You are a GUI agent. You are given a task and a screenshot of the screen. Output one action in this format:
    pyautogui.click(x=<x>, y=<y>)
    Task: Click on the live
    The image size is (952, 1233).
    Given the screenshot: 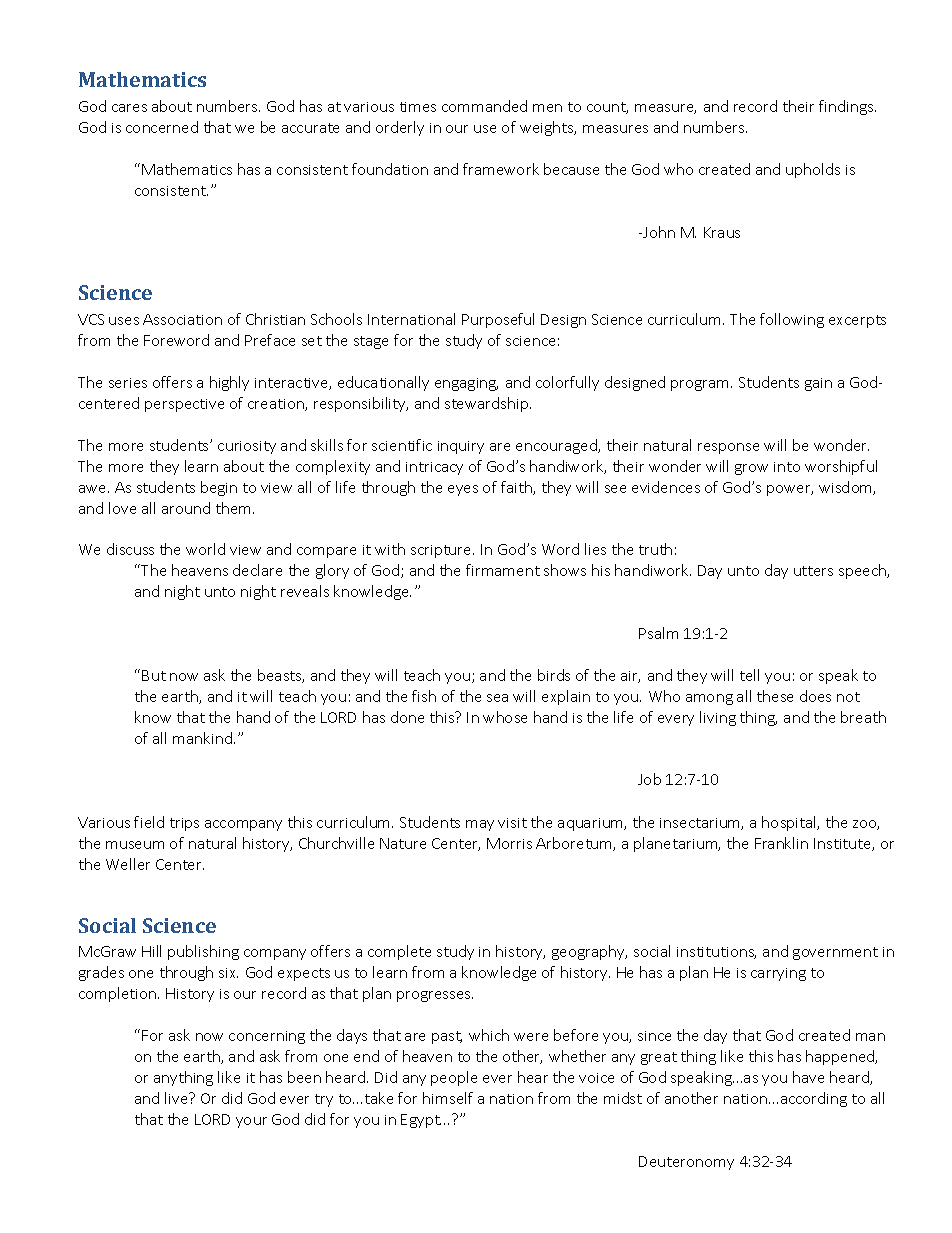 What is the action you would take?
    pyautogui.click(x=177, y=1098)
